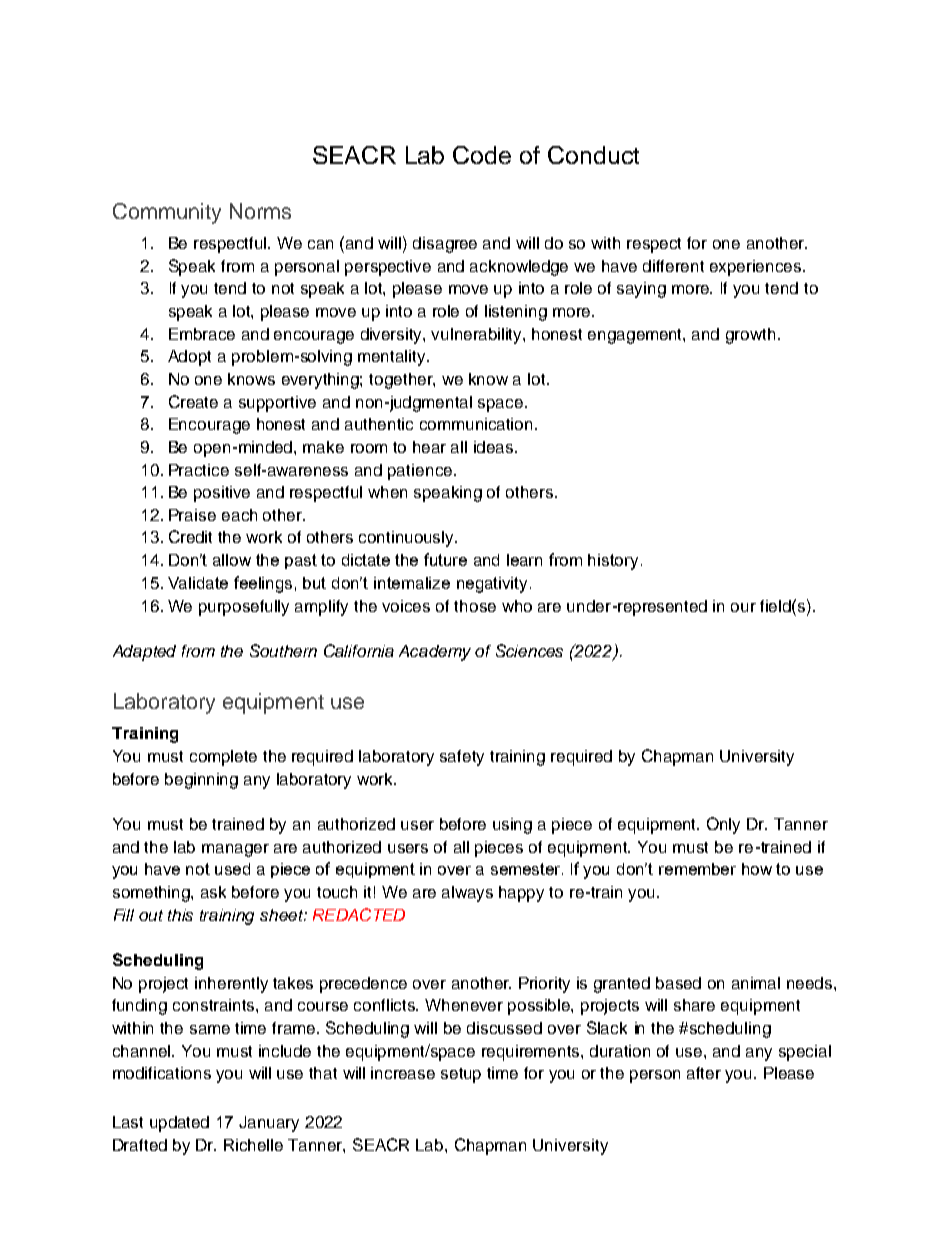 The image size is (952, 1233). I want to click on history, so click(613, 562).
